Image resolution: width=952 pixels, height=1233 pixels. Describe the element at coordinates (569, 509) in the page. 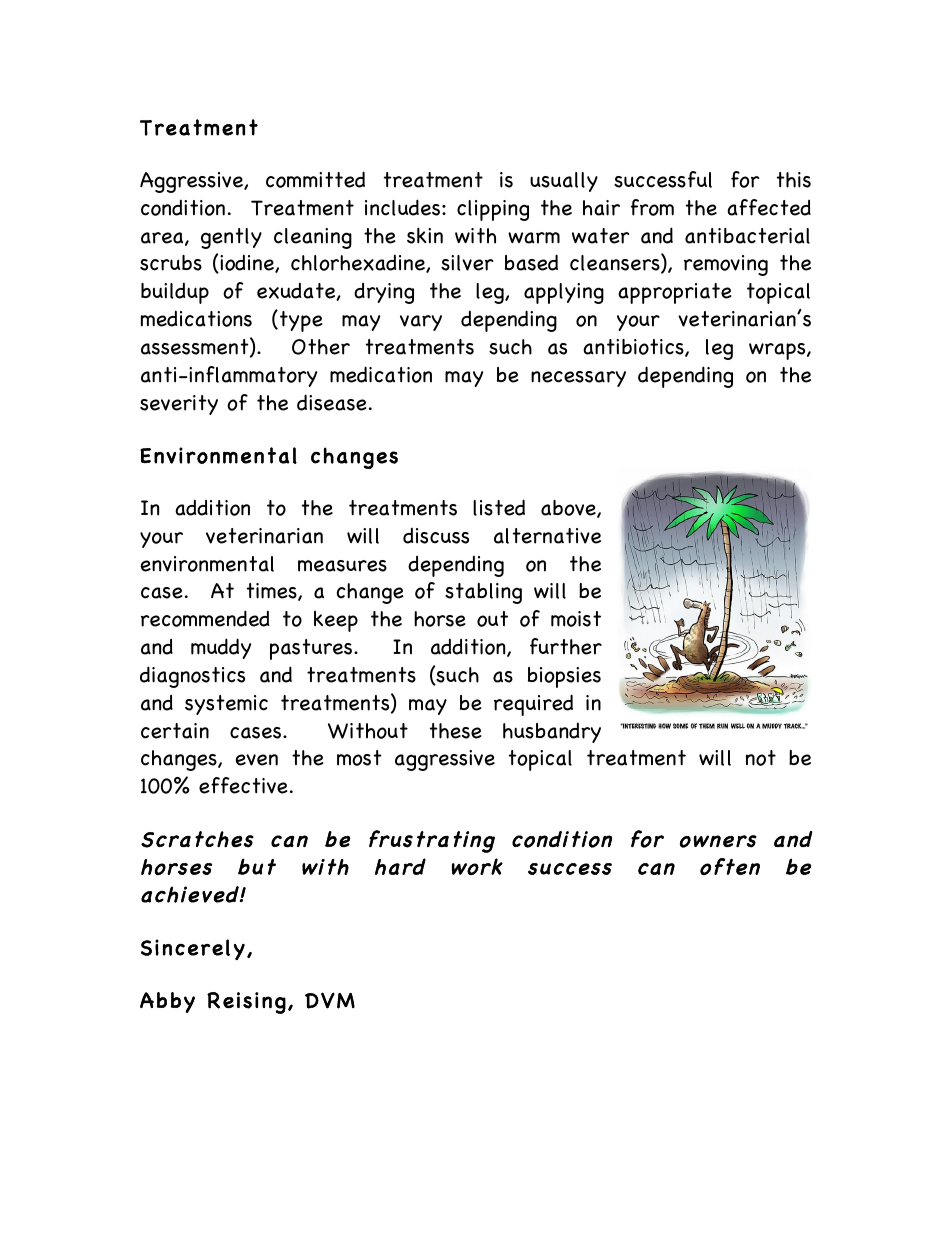

I see `above` at that location.
